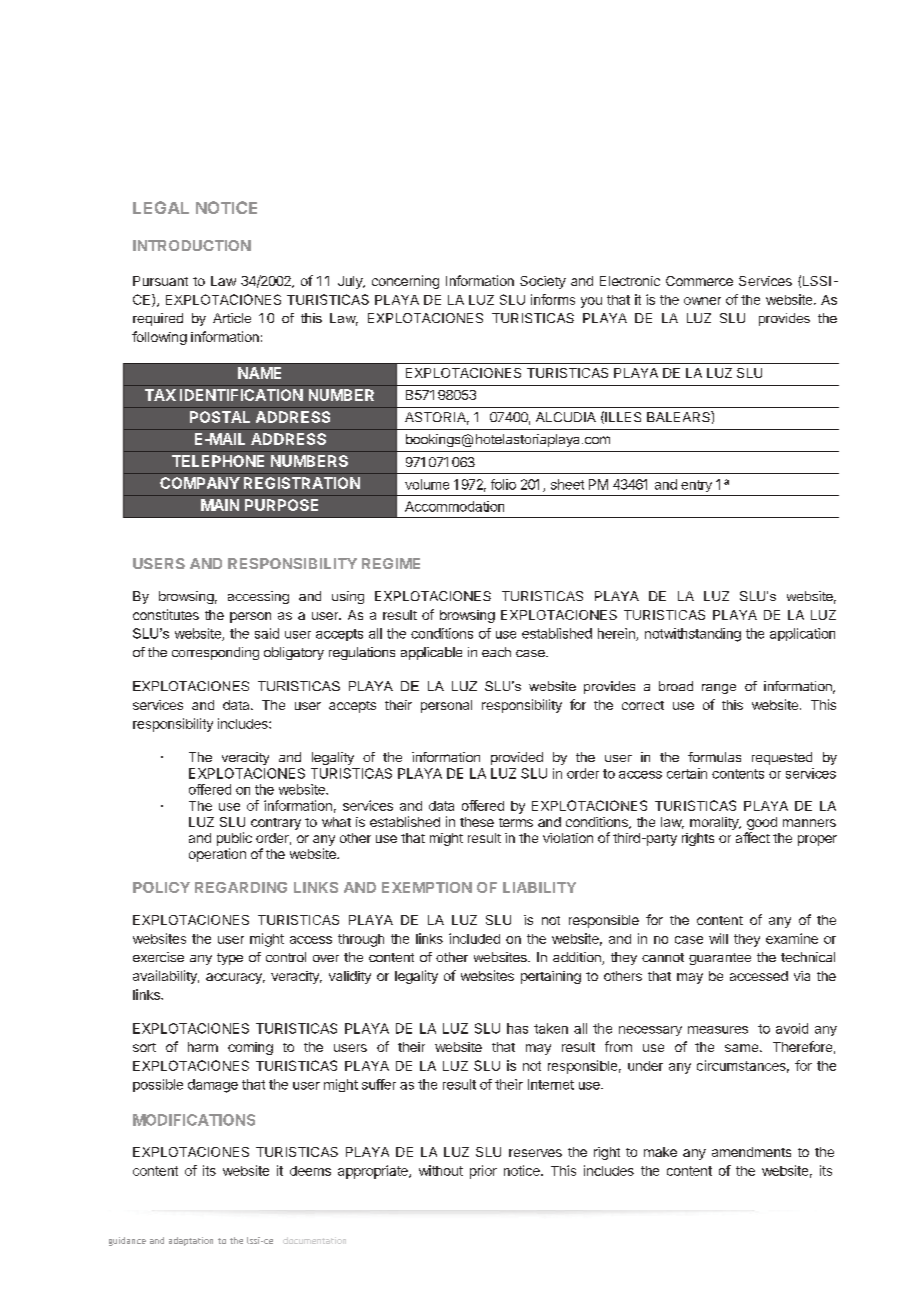 This image has width=924, height=1309. What do you see at coordinates (696, 486) in the image?
I see `entry` at bounding box center [696, 486].
